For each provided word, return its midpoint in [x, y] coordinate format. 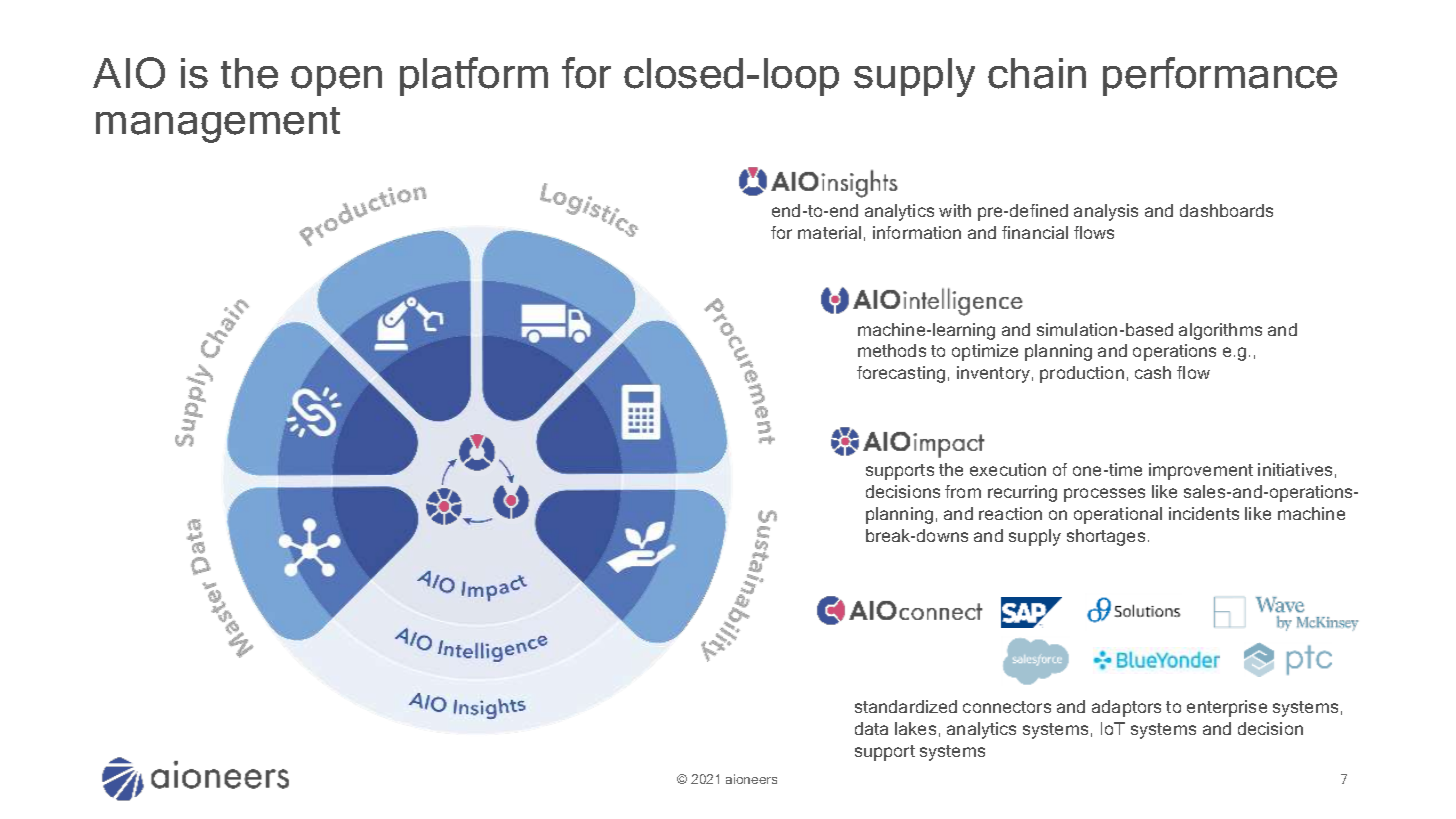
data [871, 728]
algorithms [1220, 331]
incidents [1204, 513]
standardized [906, 706]
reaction [1010, 513]
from [963, 491]
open [336, 81]
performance [1220, 76]
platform [474, 76]
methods [892, 350]
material [829, 232]
